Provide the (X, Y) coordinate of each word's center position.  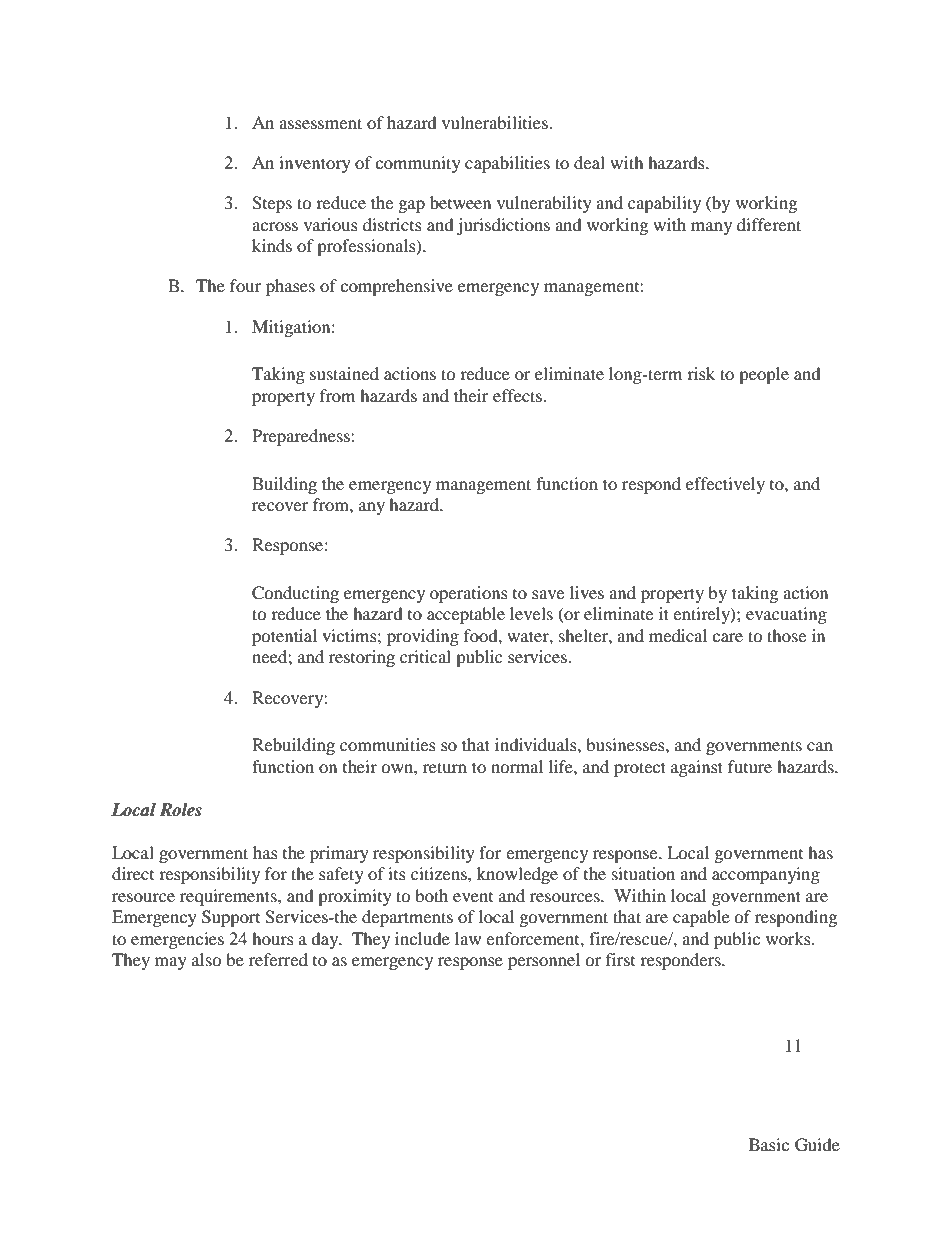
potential (284, 637)
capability (664, 204)
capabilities (507, 164)
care (727, 637)
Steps (272, 204)
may (171, 963)
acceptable (466, 615)
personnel (544, 961)
